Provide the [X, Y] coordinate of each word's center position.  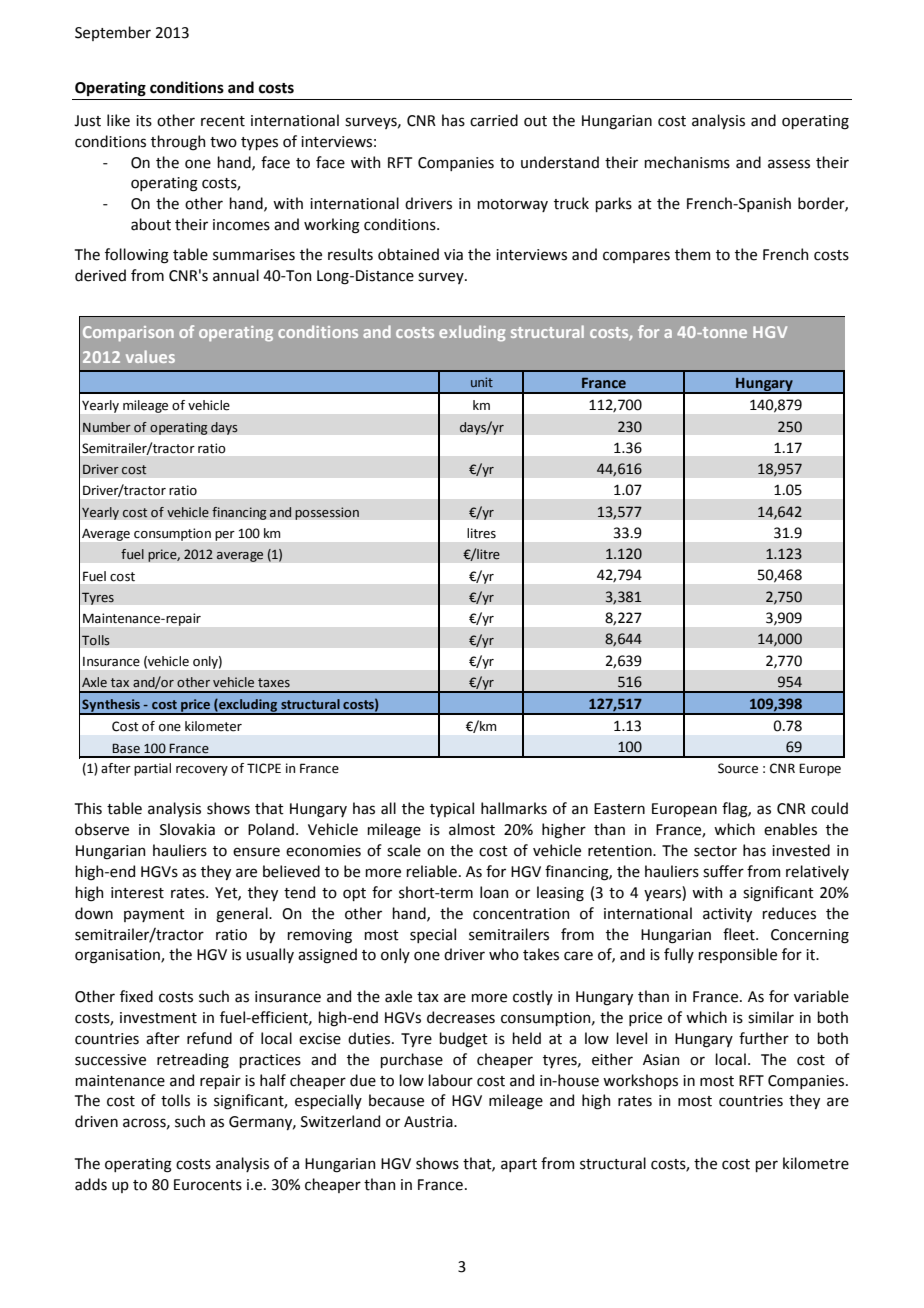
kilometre [816, 1163]
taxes [274, 682]
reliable [431, 871]
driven [96, 1121]
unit [482, 382]
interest [137, 893]
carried [494, 120]
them [692, 254]
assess [789, 164]
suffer [723, 871]
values [150, 356]
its [144, 121]
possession [327, 513]
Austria [429, 1122]
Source [738, 768]
